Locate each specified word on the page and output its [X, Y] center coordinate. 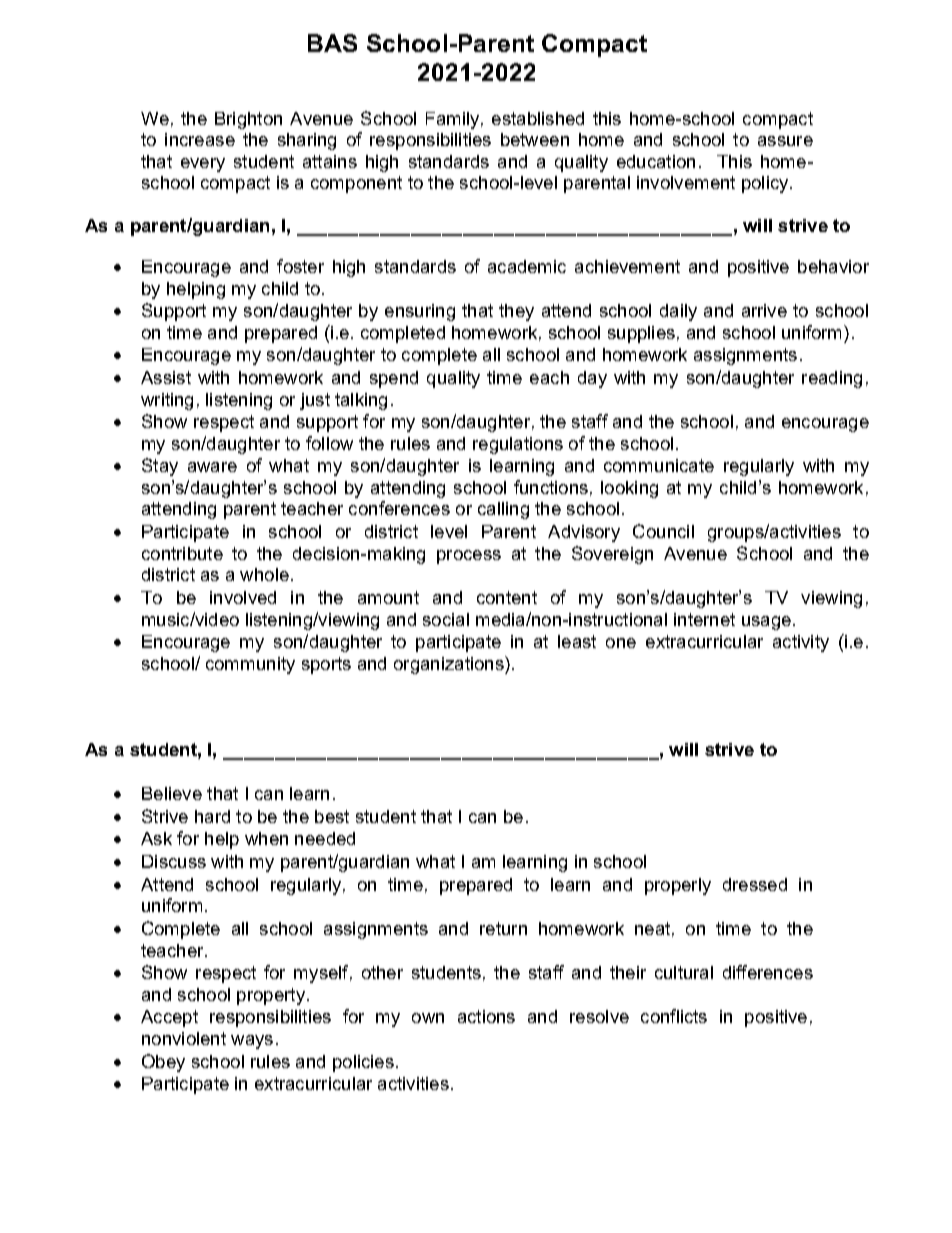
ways [252, 1042]
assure [785, 141]
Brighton [248, 120]
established [538, 118]
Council [663, 531]
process [469, 557]
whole [264, 574]
